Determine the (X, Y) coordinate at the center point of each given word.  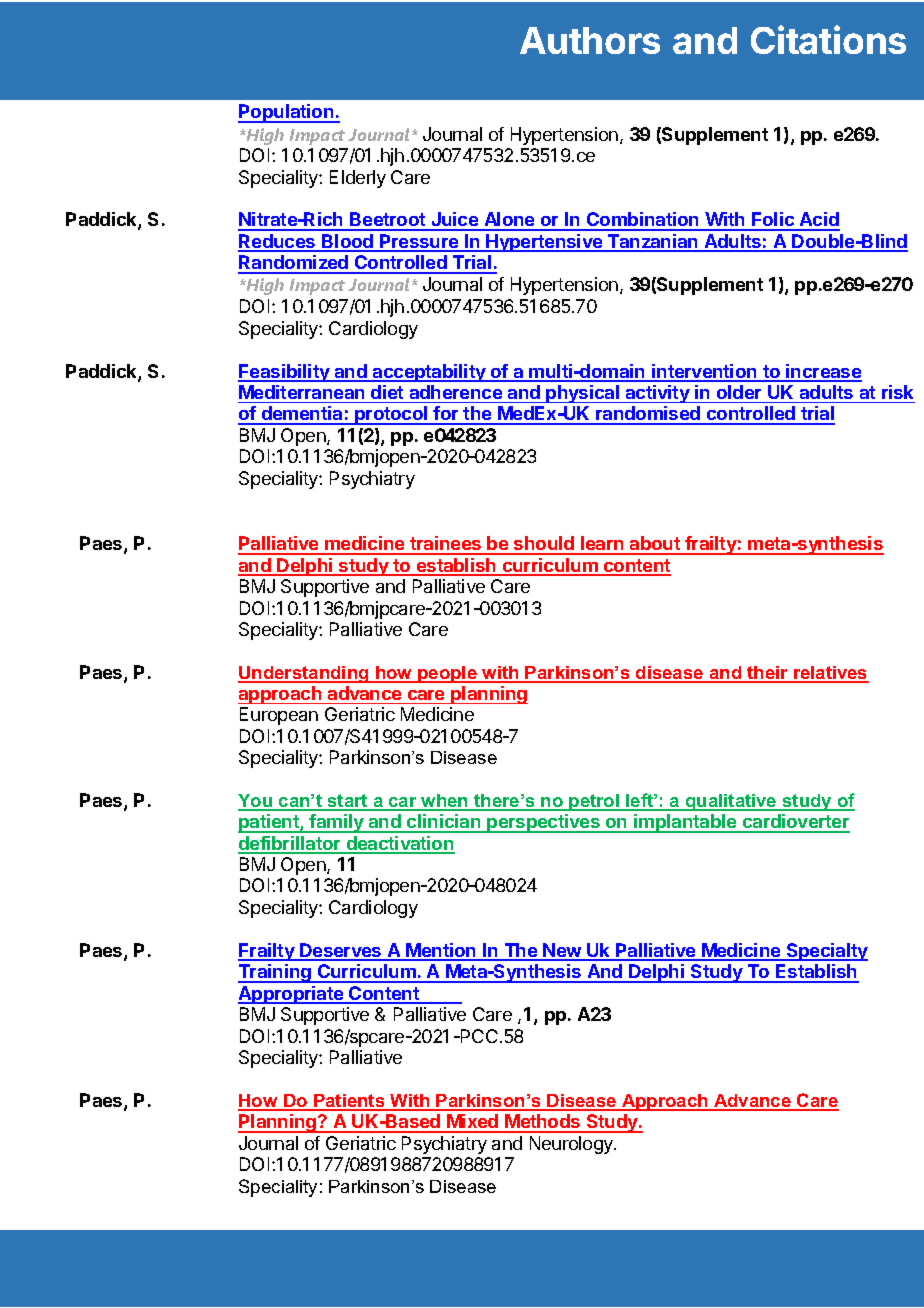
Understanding (304, 674)
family (337, 823)
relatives (830, 674)
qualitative (731, 802)
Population (287, 113)
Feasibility (285, 373)
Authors (590, 40)
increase (823, 372)
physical (583, 394)
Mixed (473, 1123)
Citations (828, 39)
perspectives (544, 823)
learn (602, 545)
